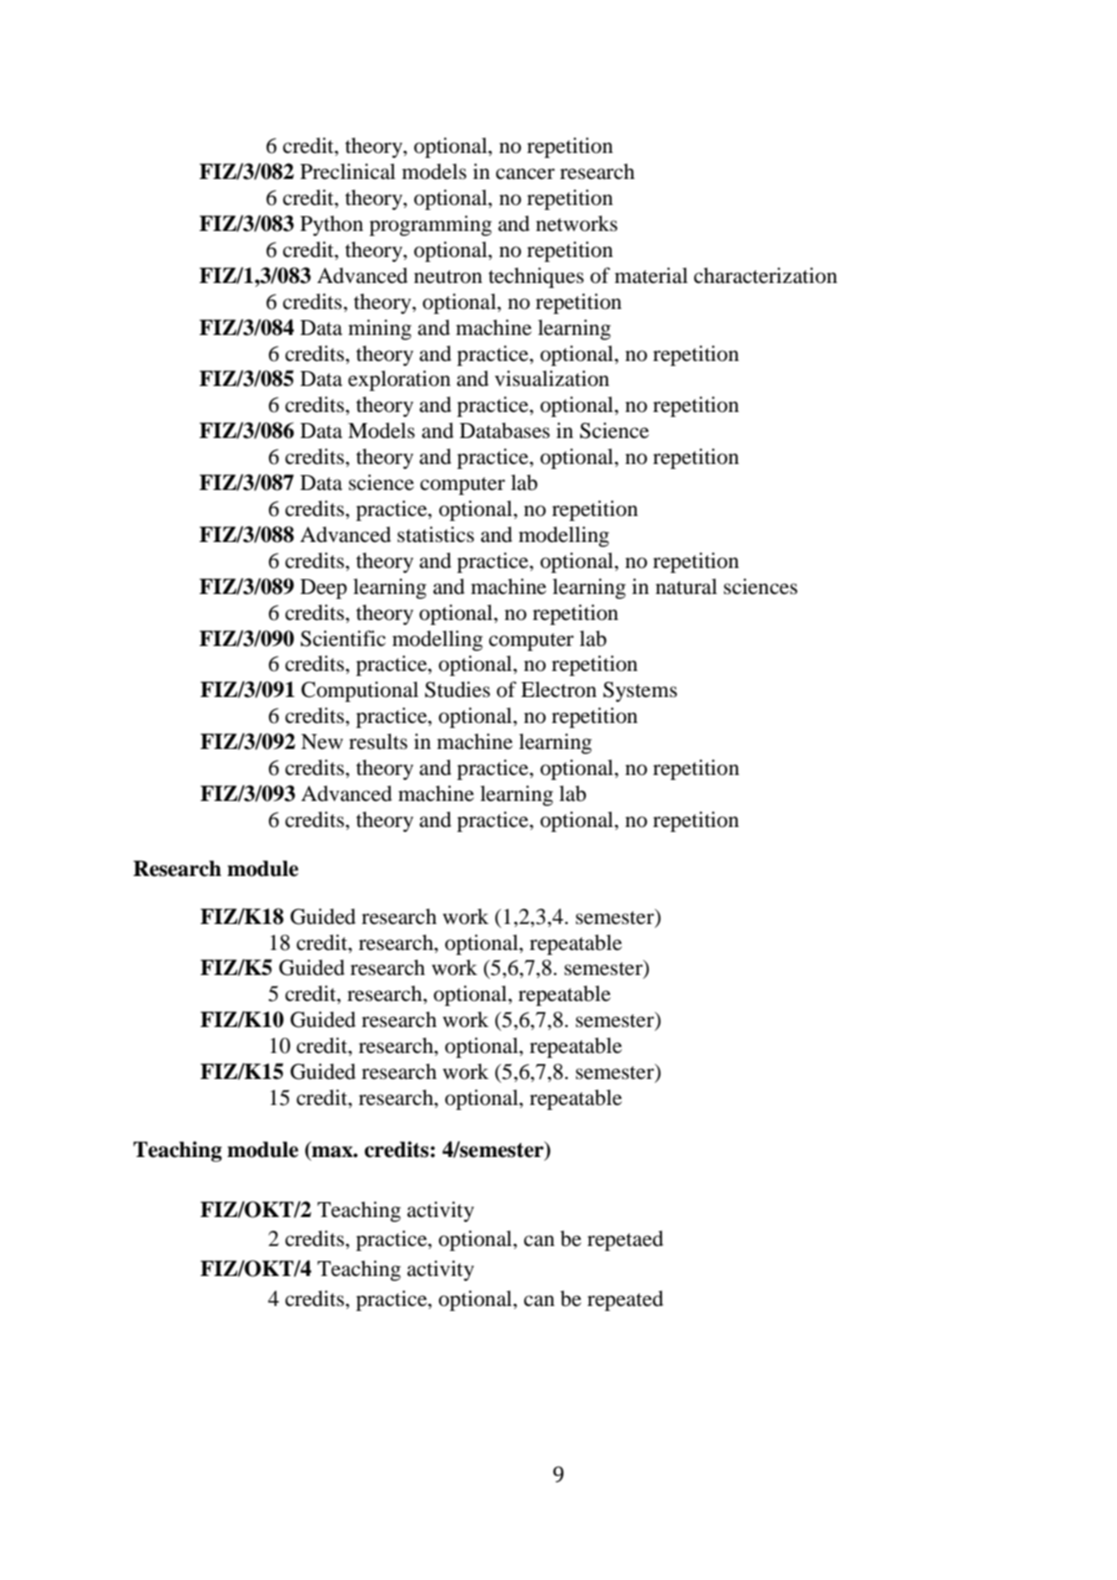 Image resolution: width=1117 pixels, height=1580 pixels. I want to click on Studies, so click(457, 689).
